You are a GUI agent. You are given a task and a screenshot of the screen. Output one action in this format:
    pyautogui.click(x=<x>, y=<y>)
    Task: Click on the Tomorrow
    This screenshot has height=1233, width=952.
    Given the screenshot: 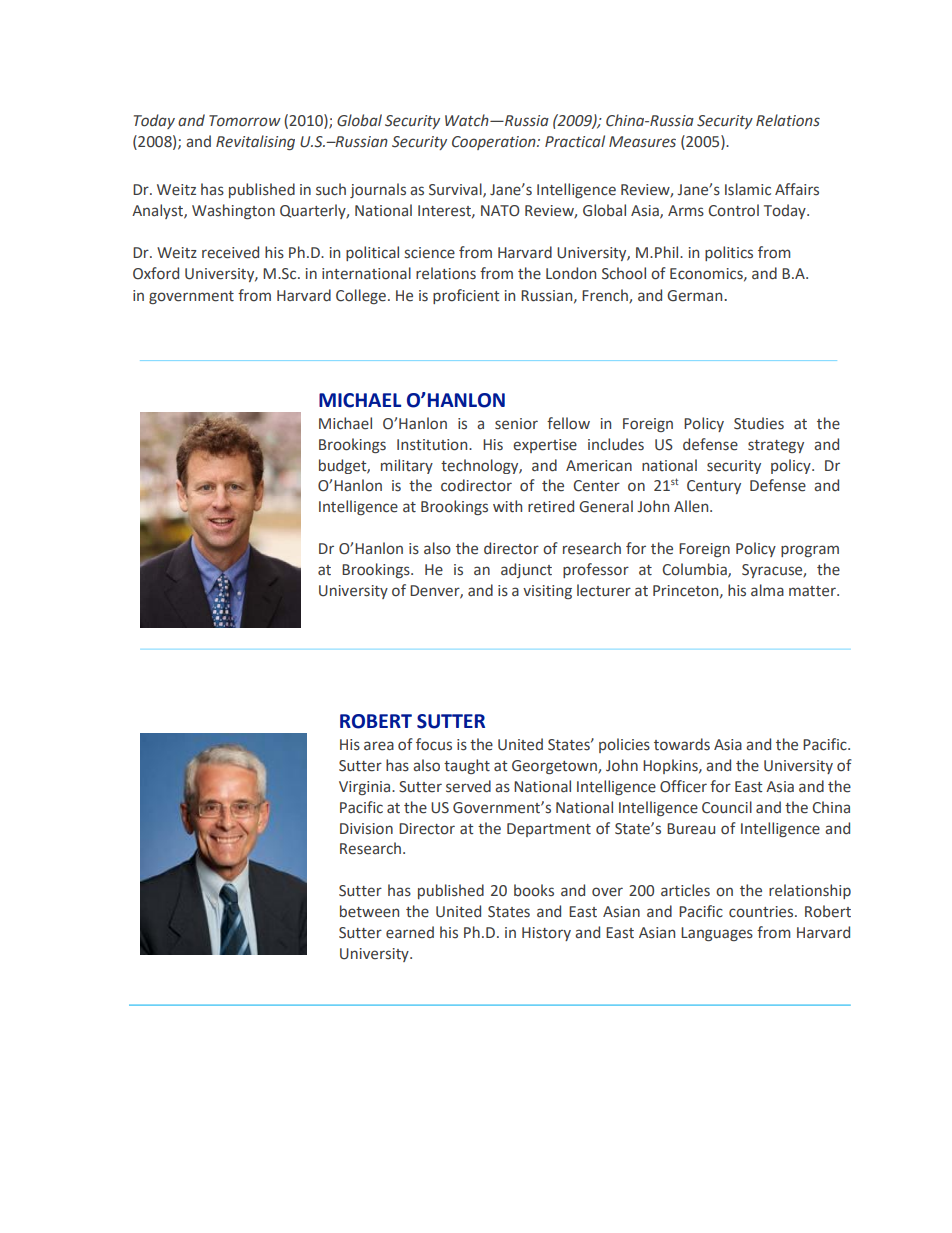 What is the action you would take?
    pyautogui.click(x=245, y=121)
